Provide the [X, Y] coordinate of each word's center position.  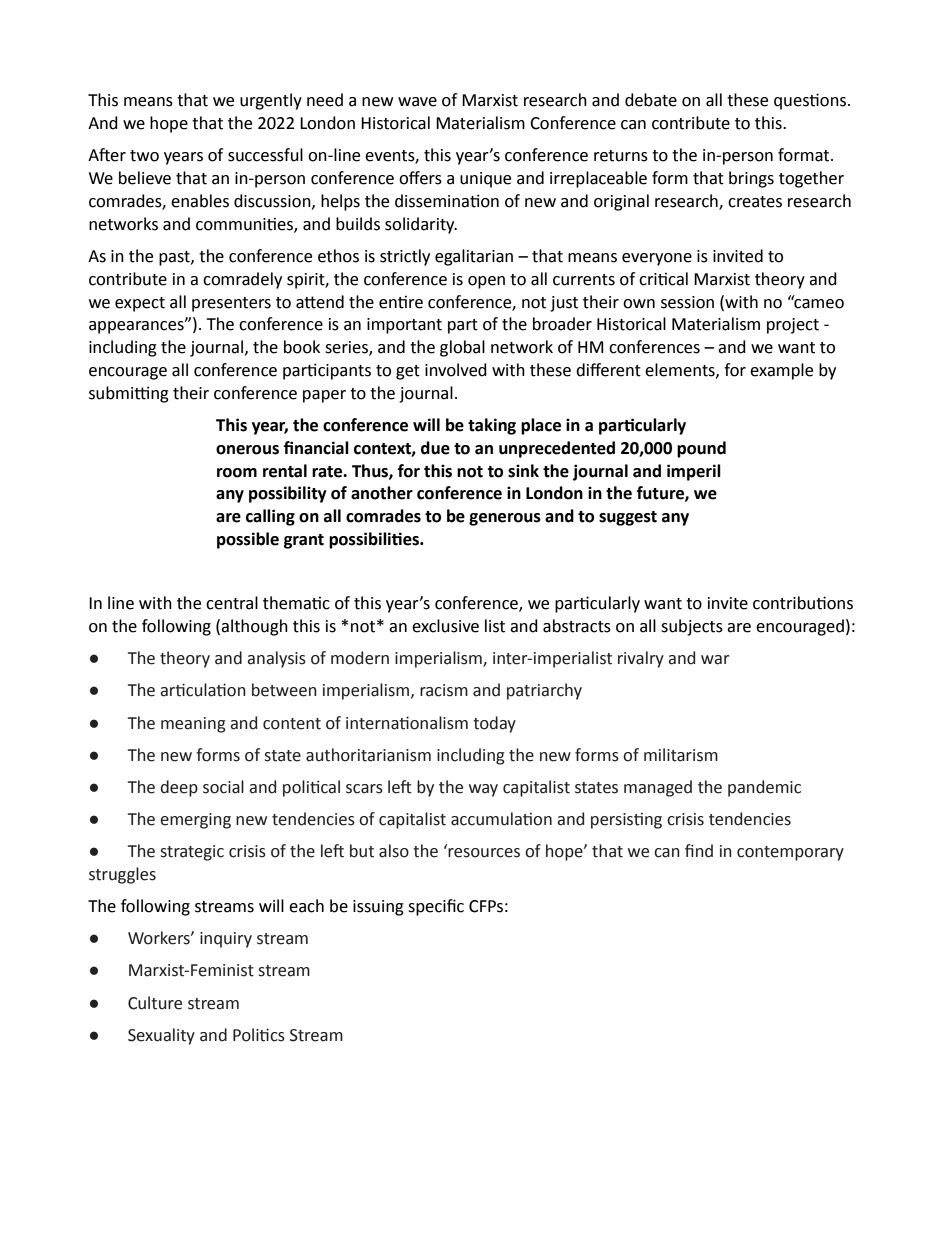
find [699, 851]
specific [436, 907]
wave [417, 102]
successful [265, 155]
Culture [155, 1003]
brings [751, 179]
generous [505, 519]
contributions [803, 603]
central [232, 603]
